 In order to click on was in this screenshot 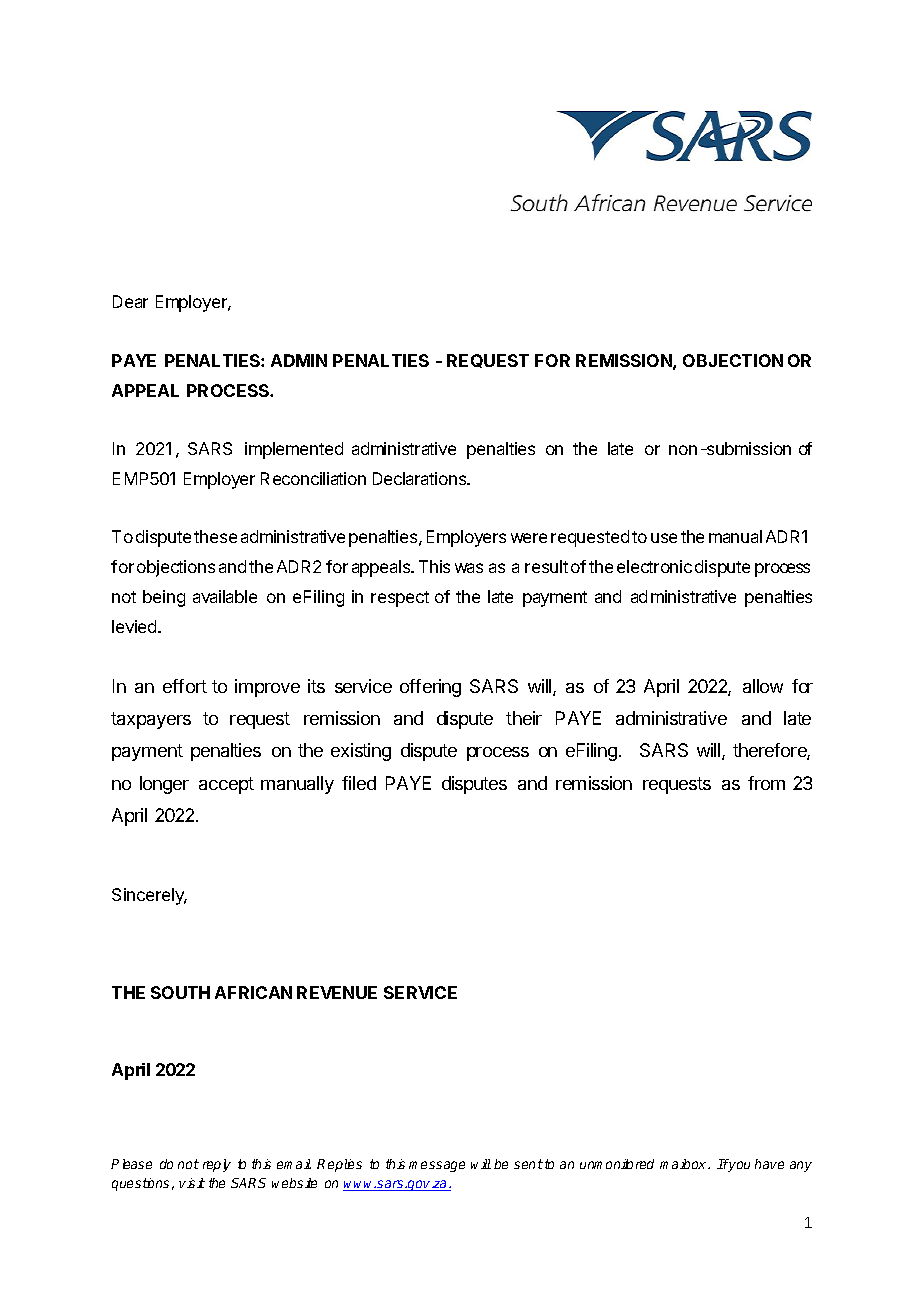, I will do `click(469, 568)`.
